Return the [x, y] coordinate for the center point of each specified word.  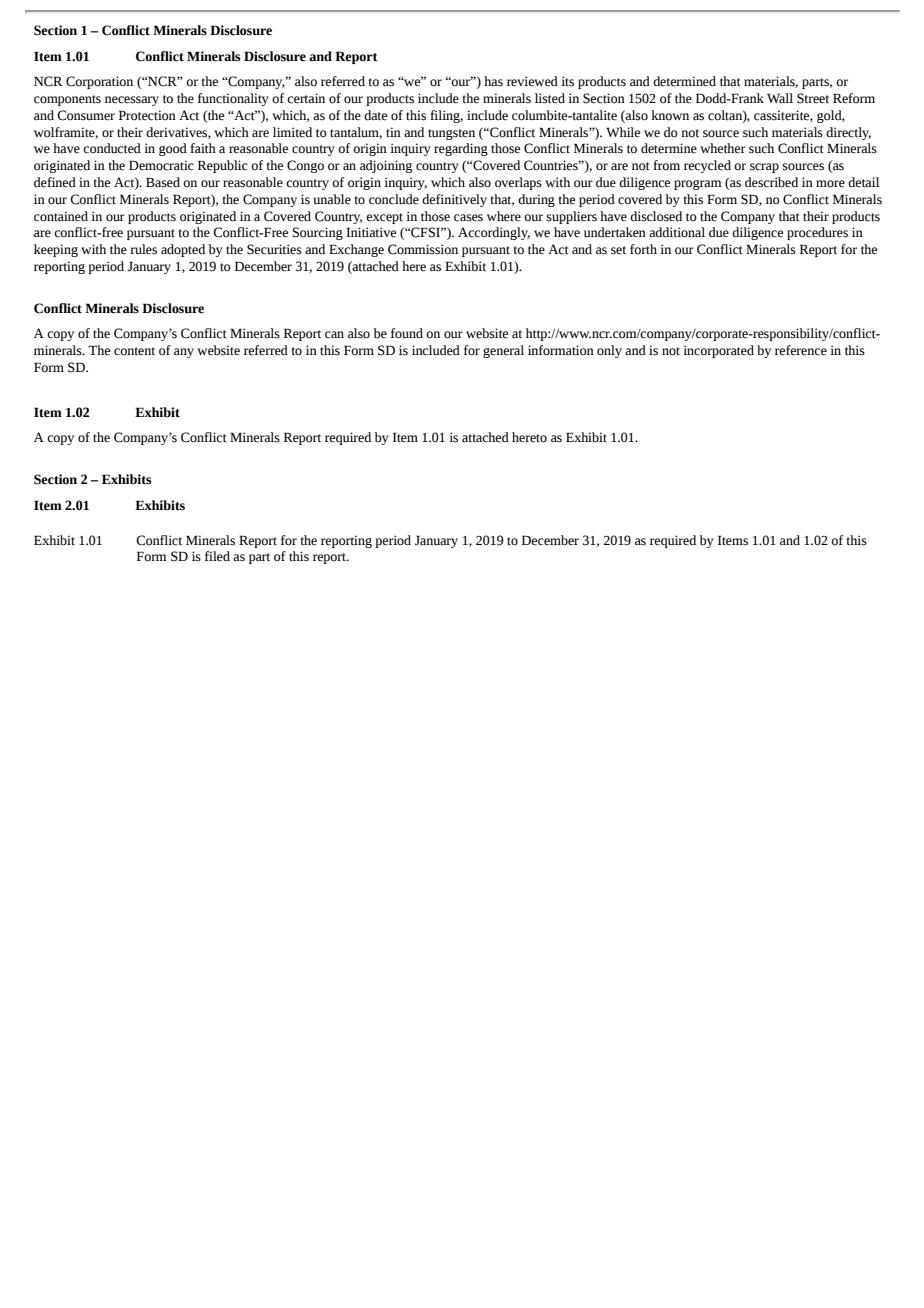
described [771, 182]
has [493, 81]
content [134, 351]
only [609, 351]
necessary [132, 101]
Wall [780, 98]
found [407, 333]
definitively [454, 200]
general [503, 351]
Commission [423, 249]
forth [643, 249]
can [334, 335]
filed [217, 556]
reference [801, 350]
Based [163, 182]
